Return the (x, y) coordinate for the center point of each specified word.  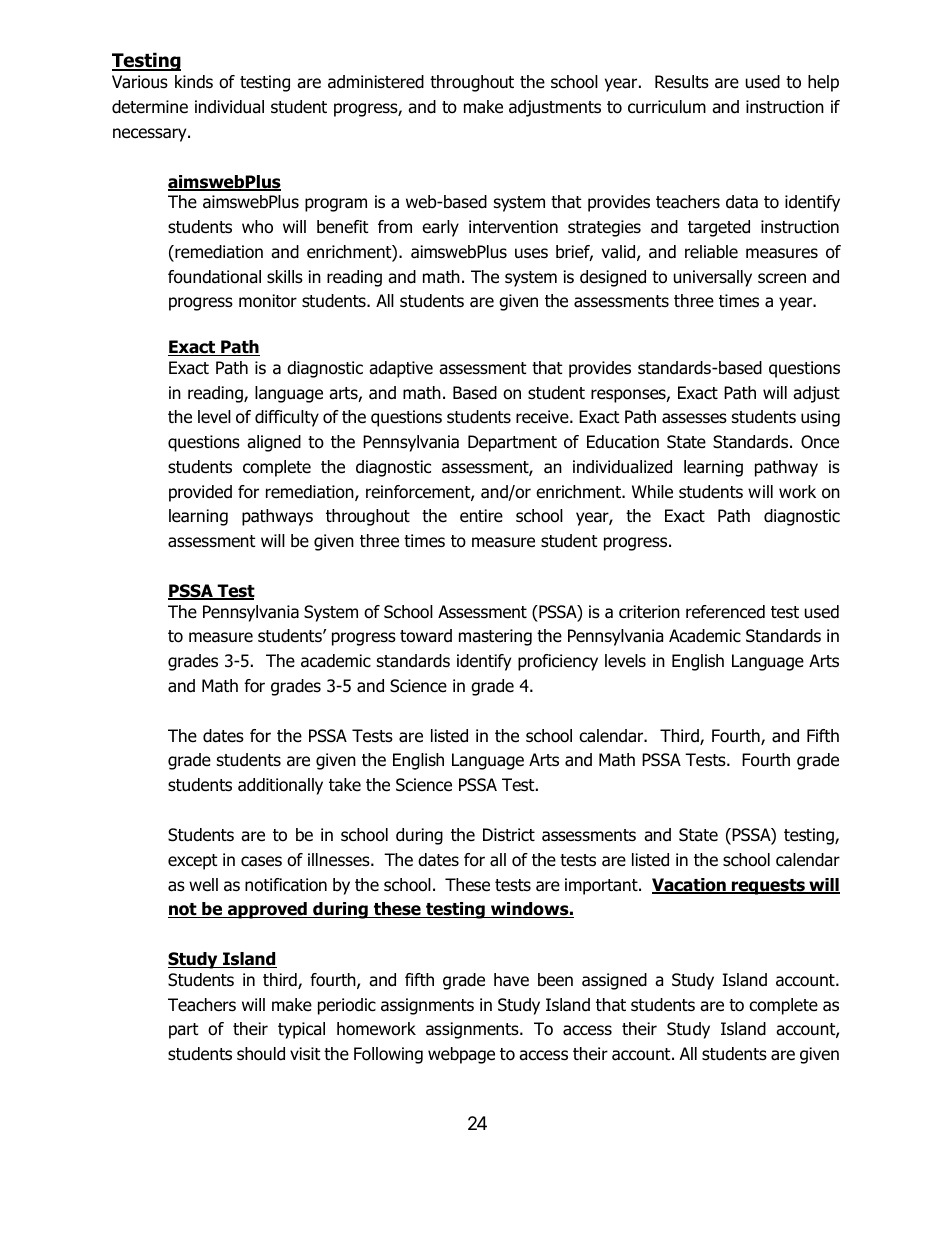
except (192, 862)
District (509, 835)
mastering (495, 637)
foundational (214, 277)
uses (531, 253)
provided (200, 493)
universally (713, 278)
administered (376, 82)
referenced (725, 612)
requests (768, 887)
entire (481, 515)
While (652, 492)
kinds (194, 82)
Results (682, 82)
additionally (280, 786)
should (261, 1054)
